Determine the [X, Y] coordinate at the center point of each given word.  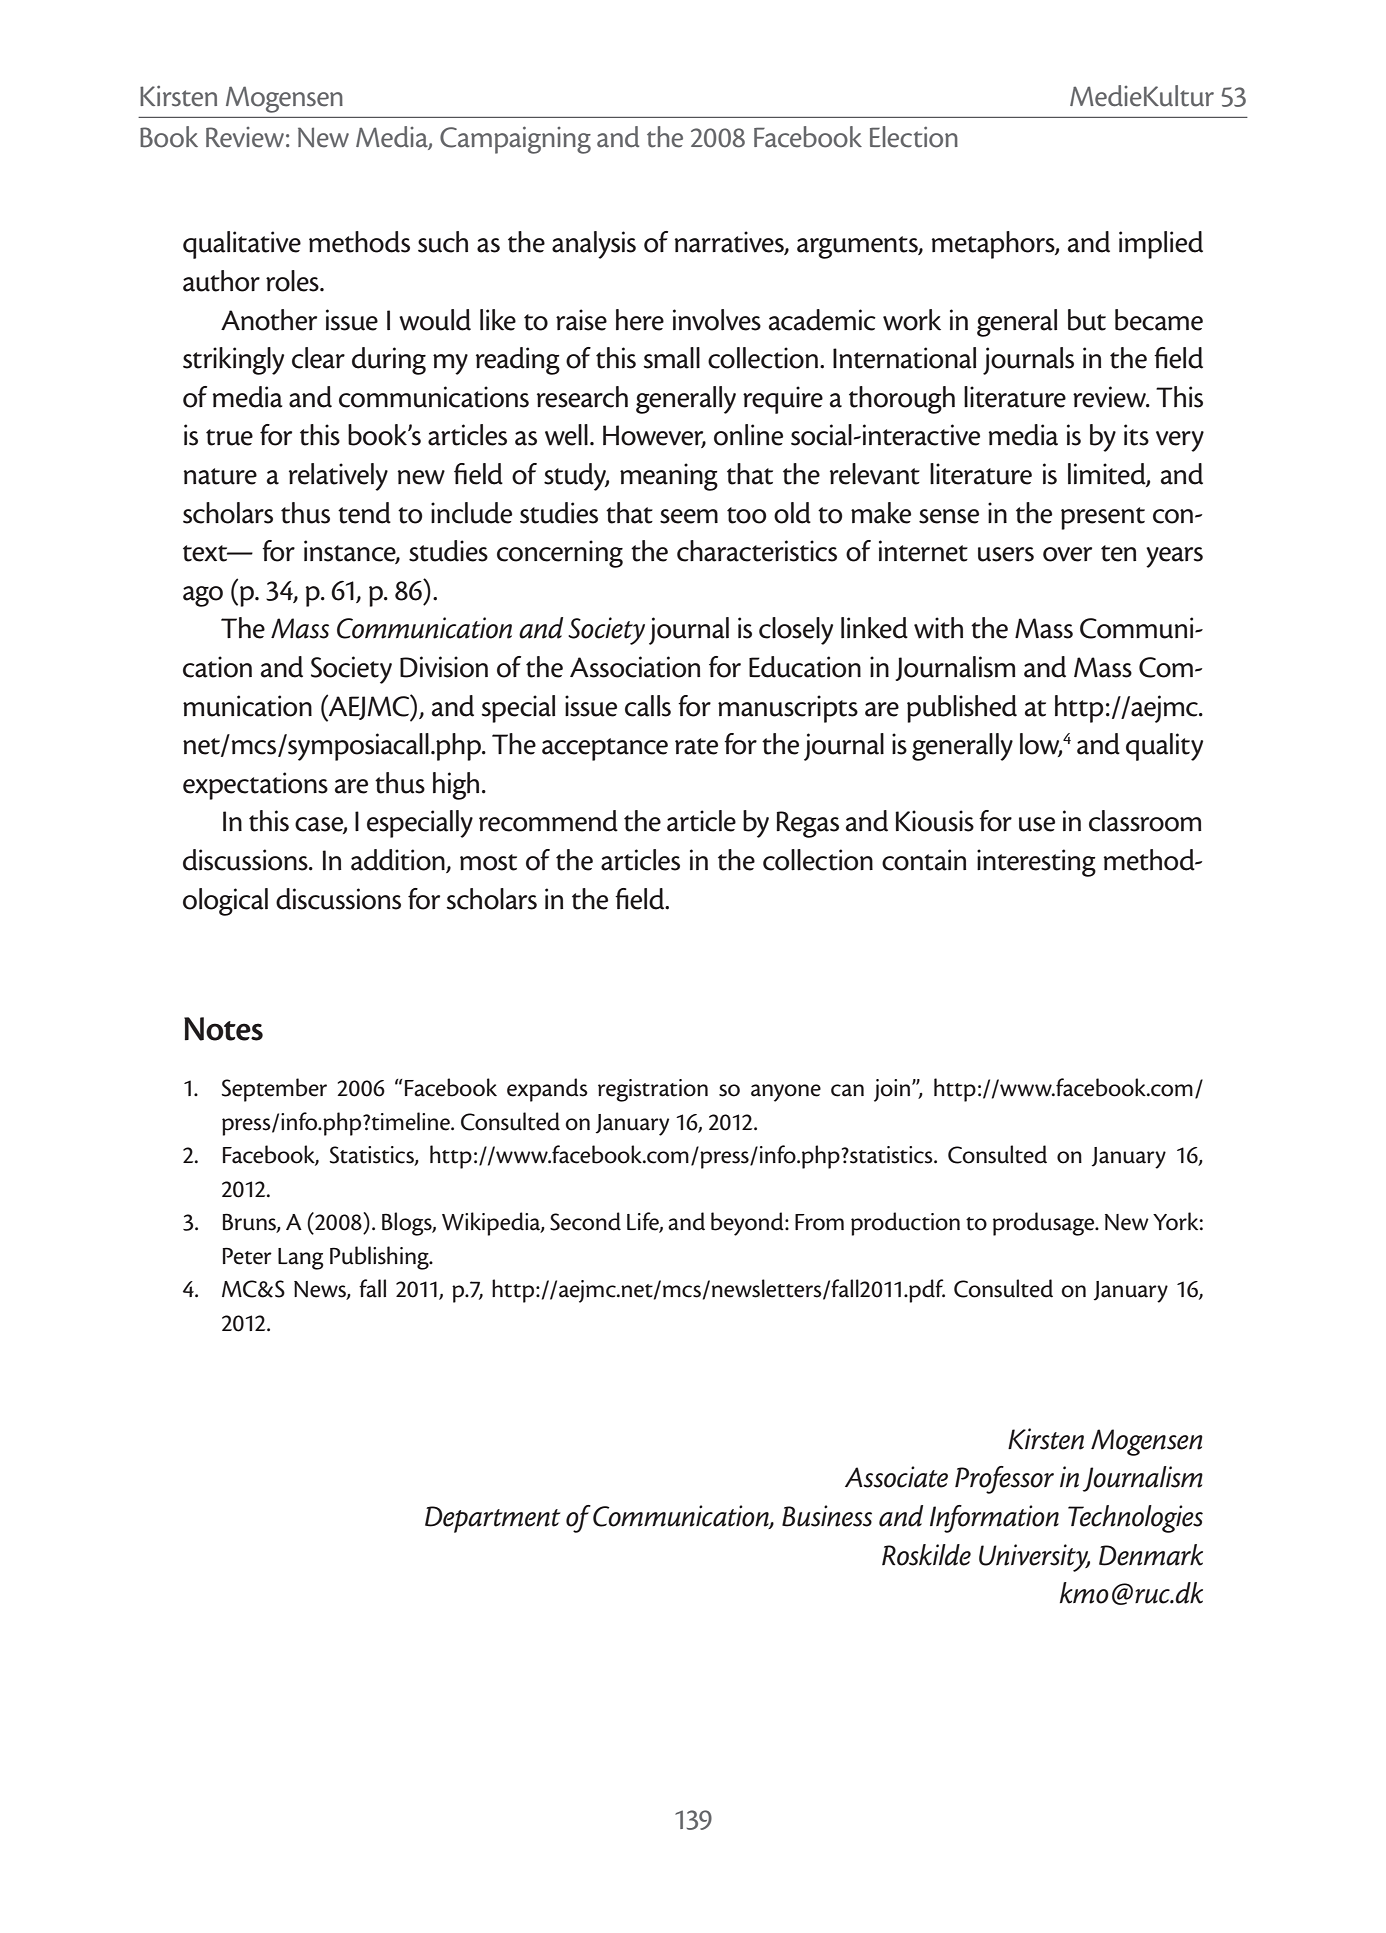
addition [399, 861]
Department [493, 1519]
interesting [1036, 863]
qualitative [242, 245]
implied [1161, 245]
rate [696, 746]
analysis [594, 245]
